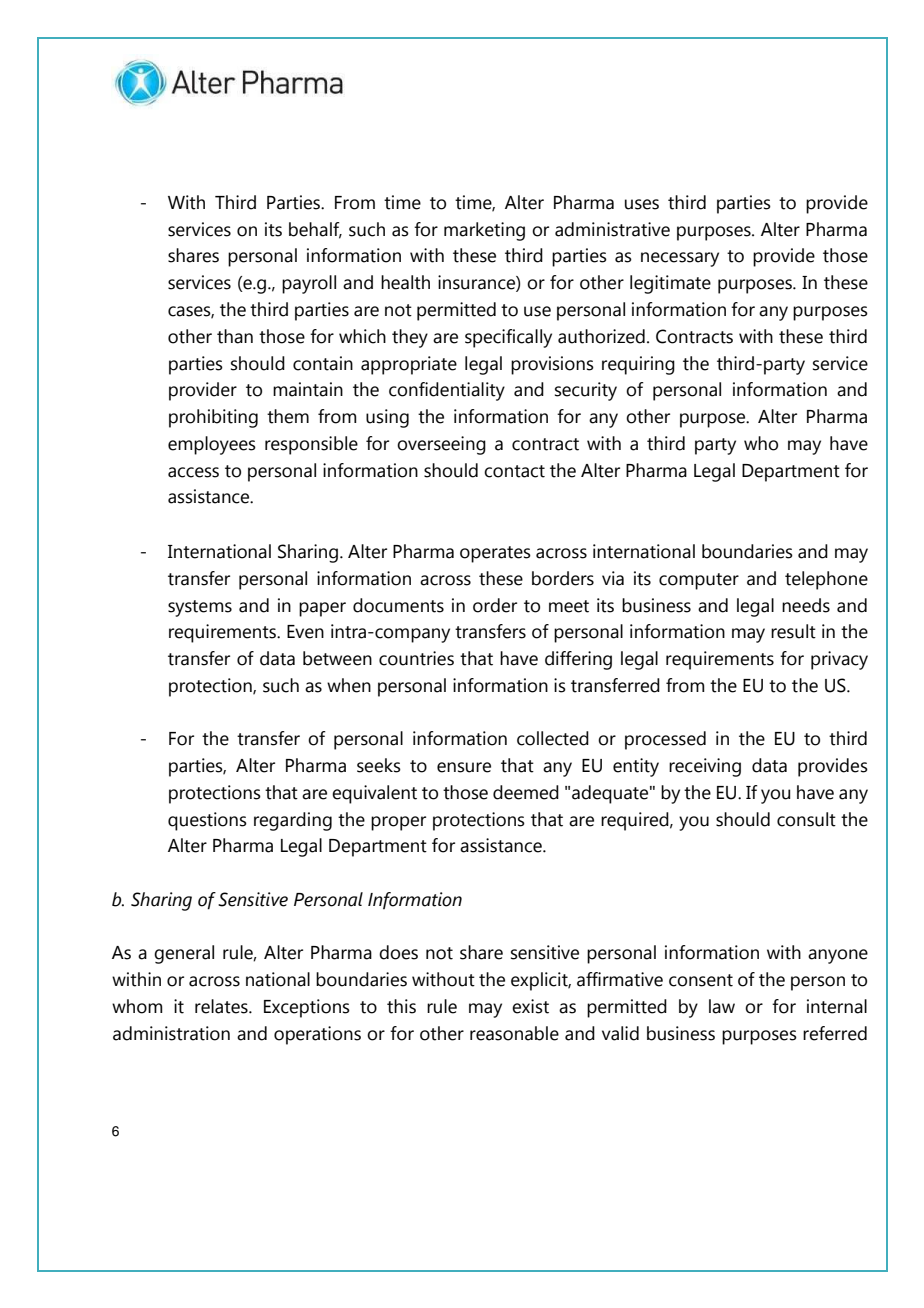 The image size is (924, 1308). I want to click on relates, so click(222, 1006).
